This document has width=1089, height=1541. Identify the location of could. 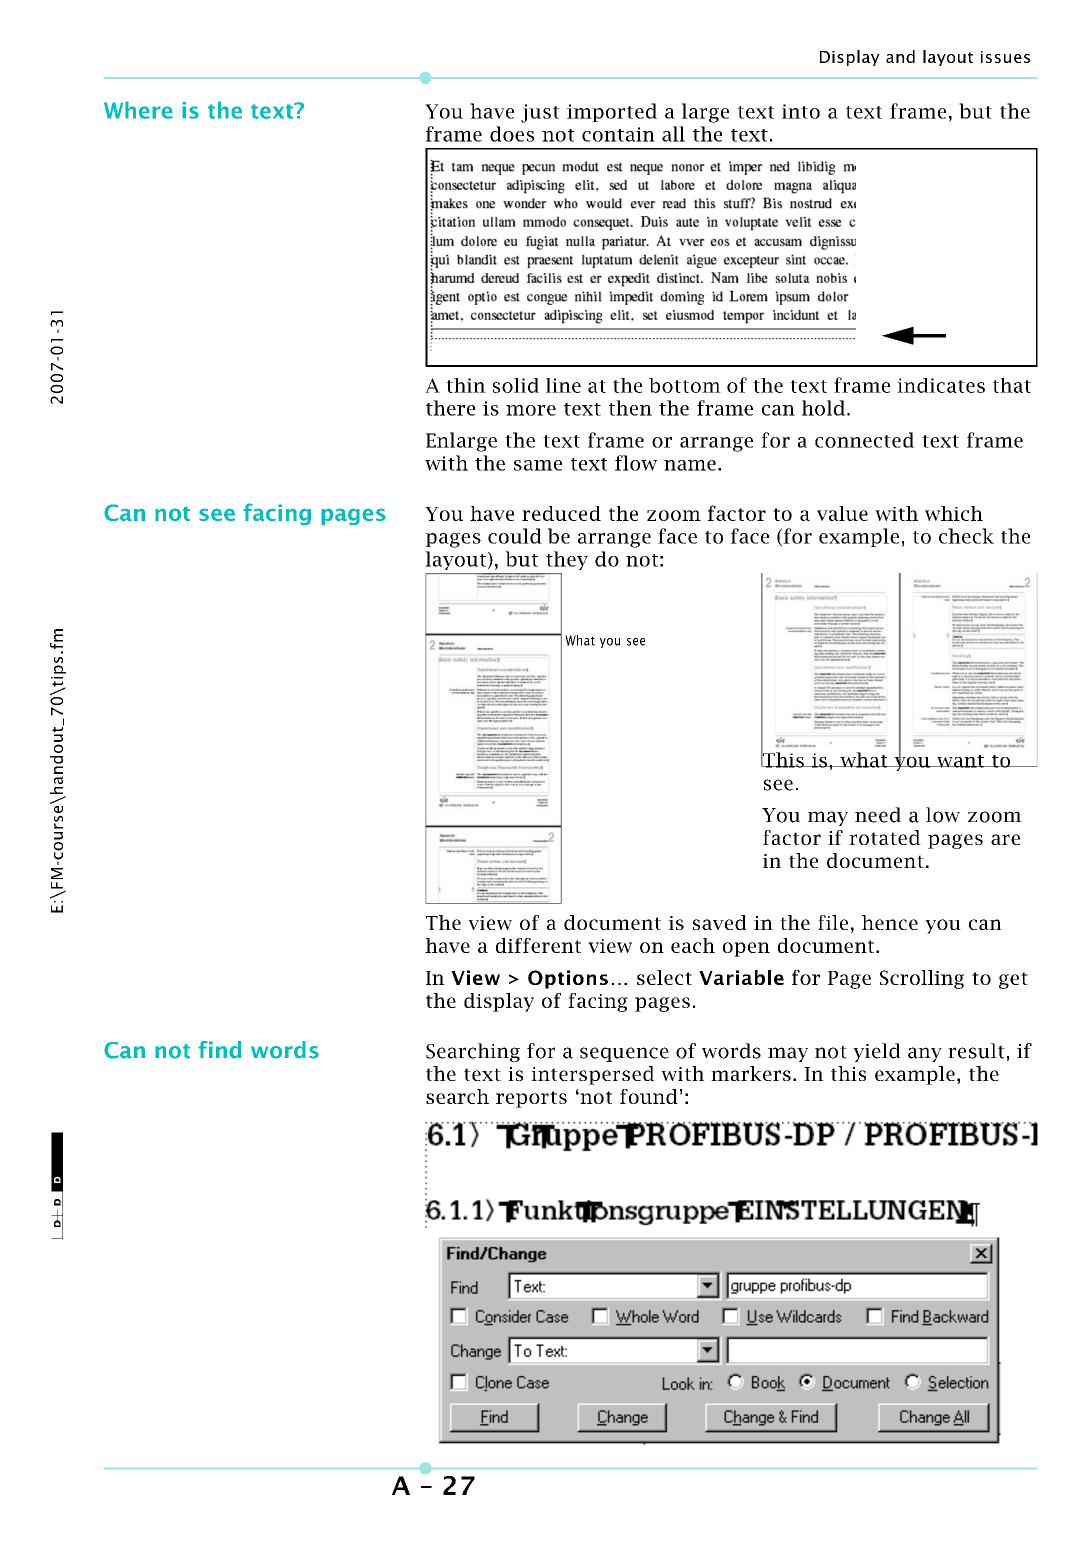
(515, 536).
